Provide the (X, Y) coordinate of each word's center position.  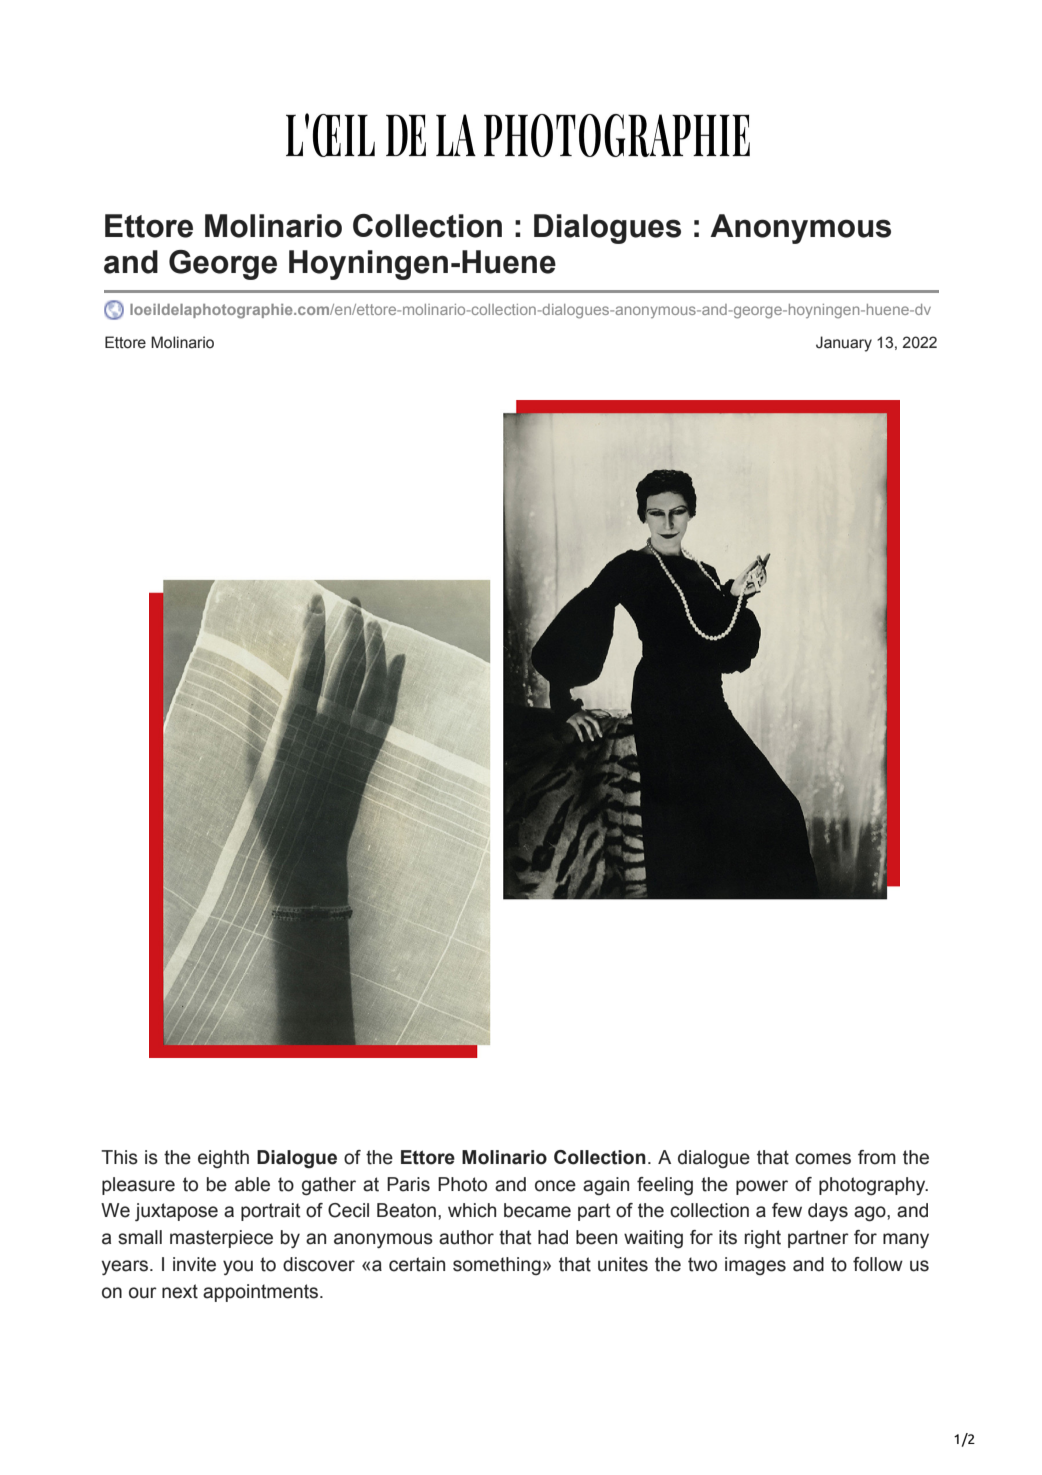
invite (194, 1264)
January (844, 344)
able (252, 1184)
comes (823, 1159)
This (119, 1157)
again (606, 1186)
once (555, 1186)
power (762, 1187)
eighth (223, 1159)
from (877, 1157)
